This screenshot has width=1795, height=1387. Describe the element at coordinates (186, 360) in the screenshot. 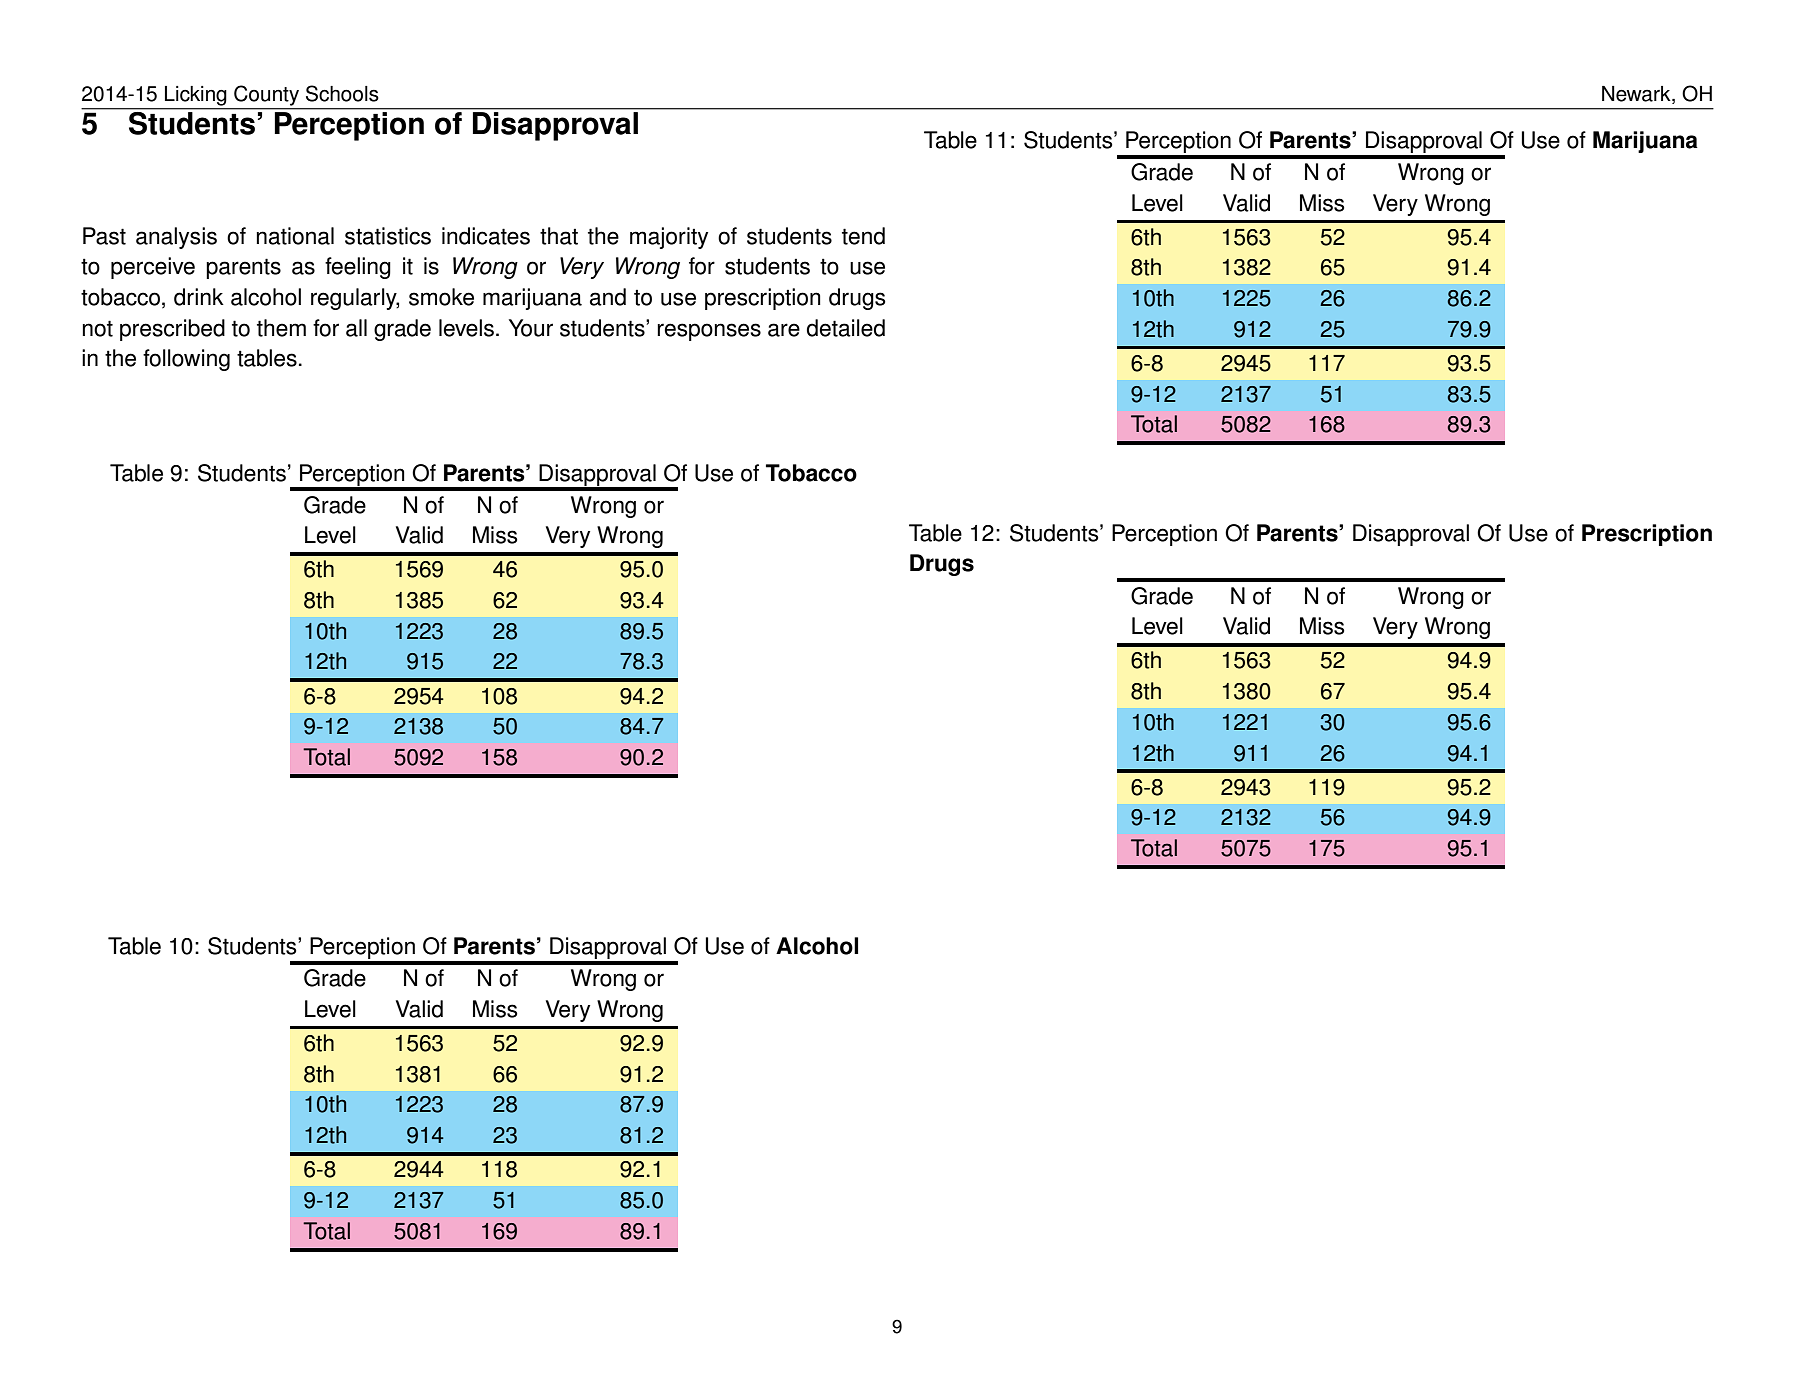

I see `following` at that location.
